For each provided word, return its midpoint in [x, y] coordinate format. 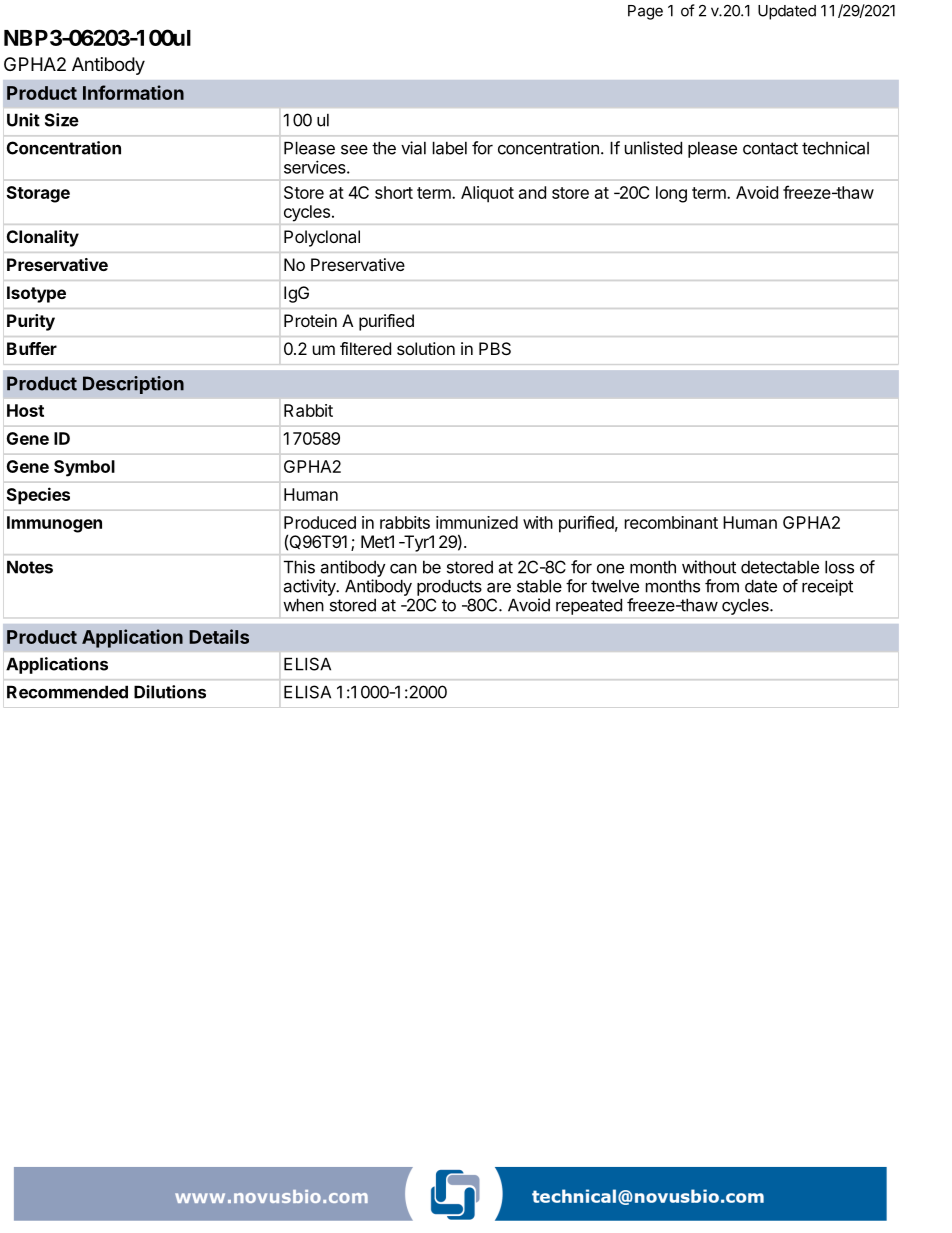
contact [770, 148]
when [303, 605]
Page [645, 12]
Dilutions [170, 692]
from [722, 586]
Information [133, 92]
